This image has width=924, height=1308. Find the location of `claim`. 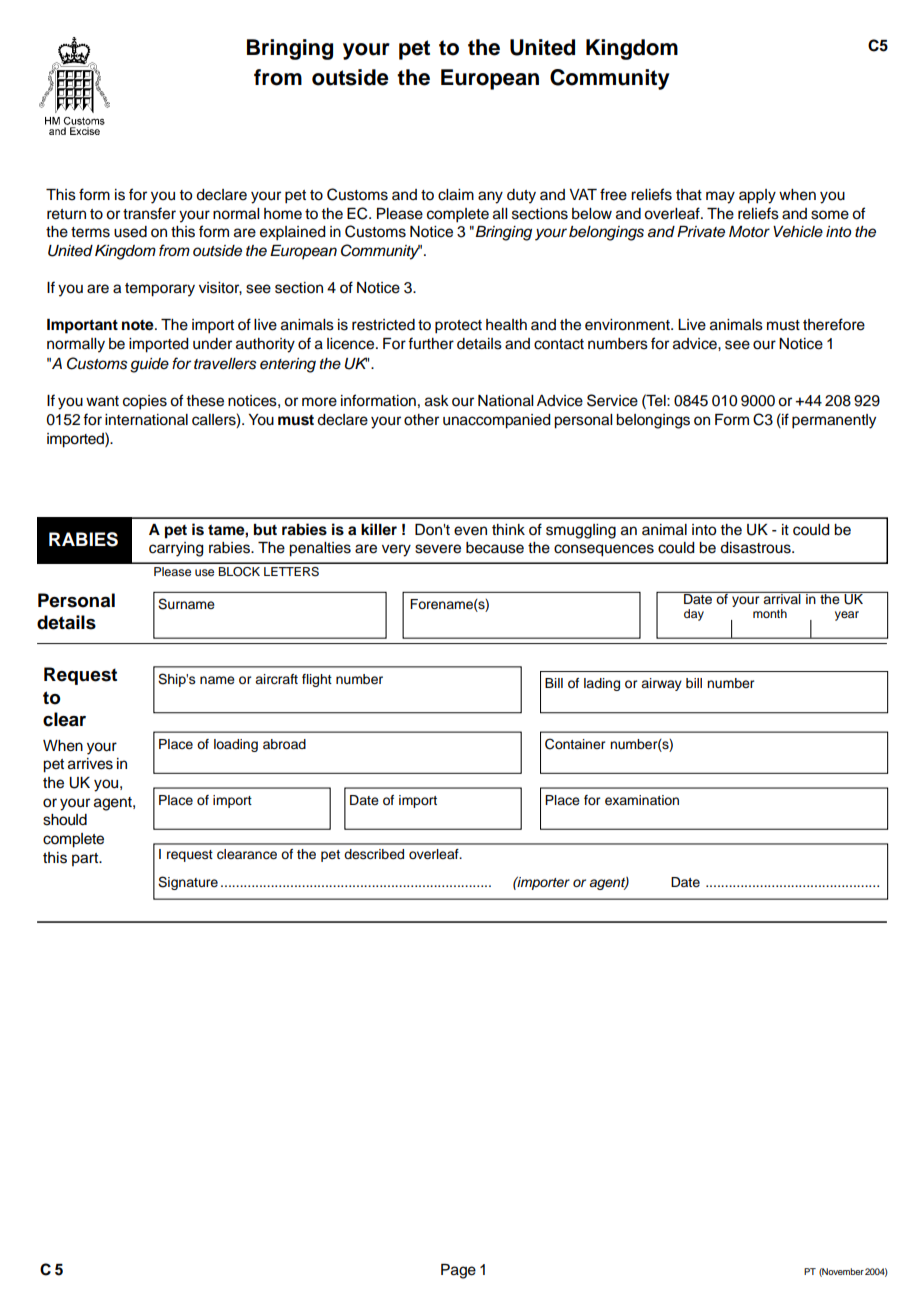

claim is located at coordinates (456, 195).
